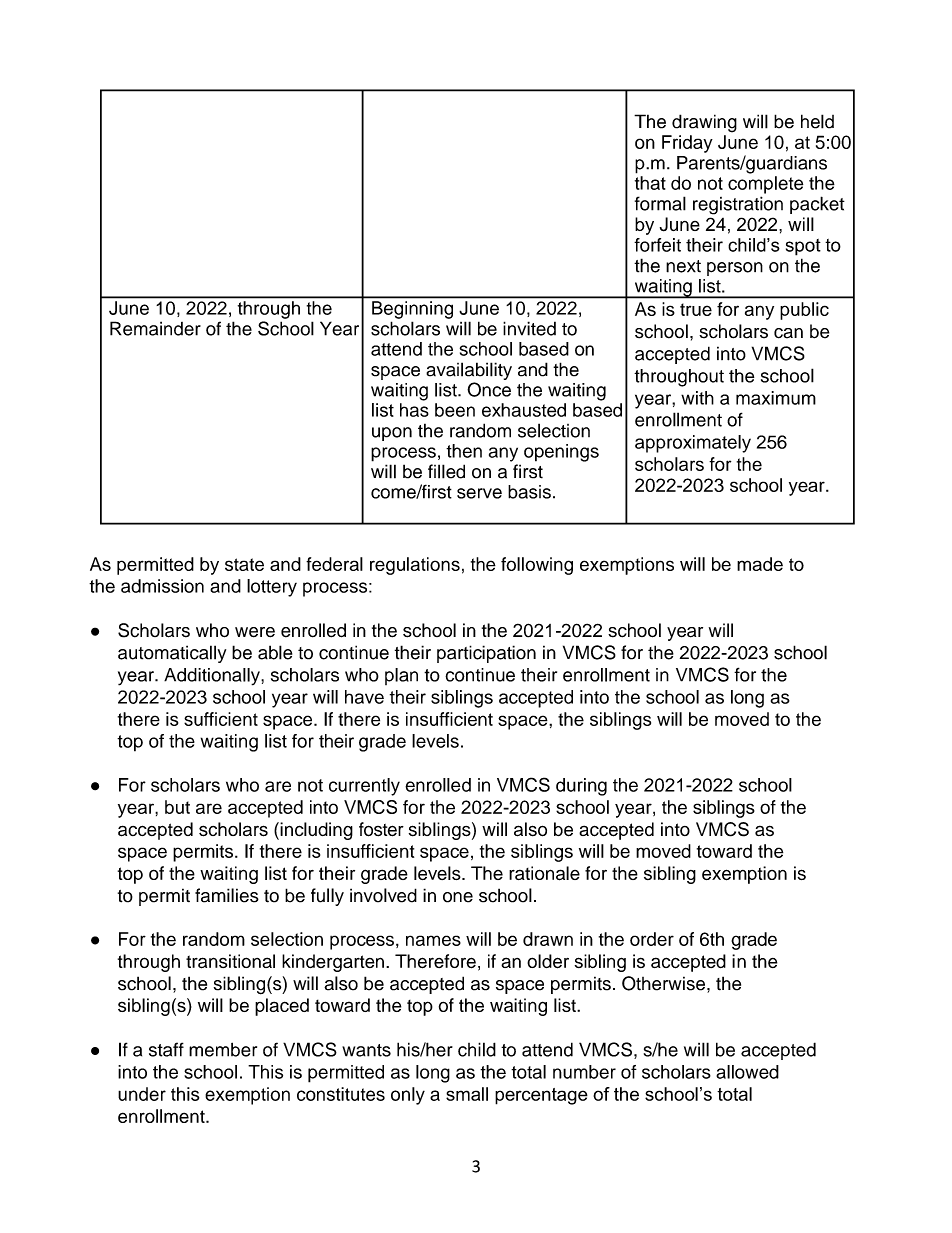  What do you see at coordinates (650, 183) in the screenshot?
I see `that` at bounding box center [650, 183].
